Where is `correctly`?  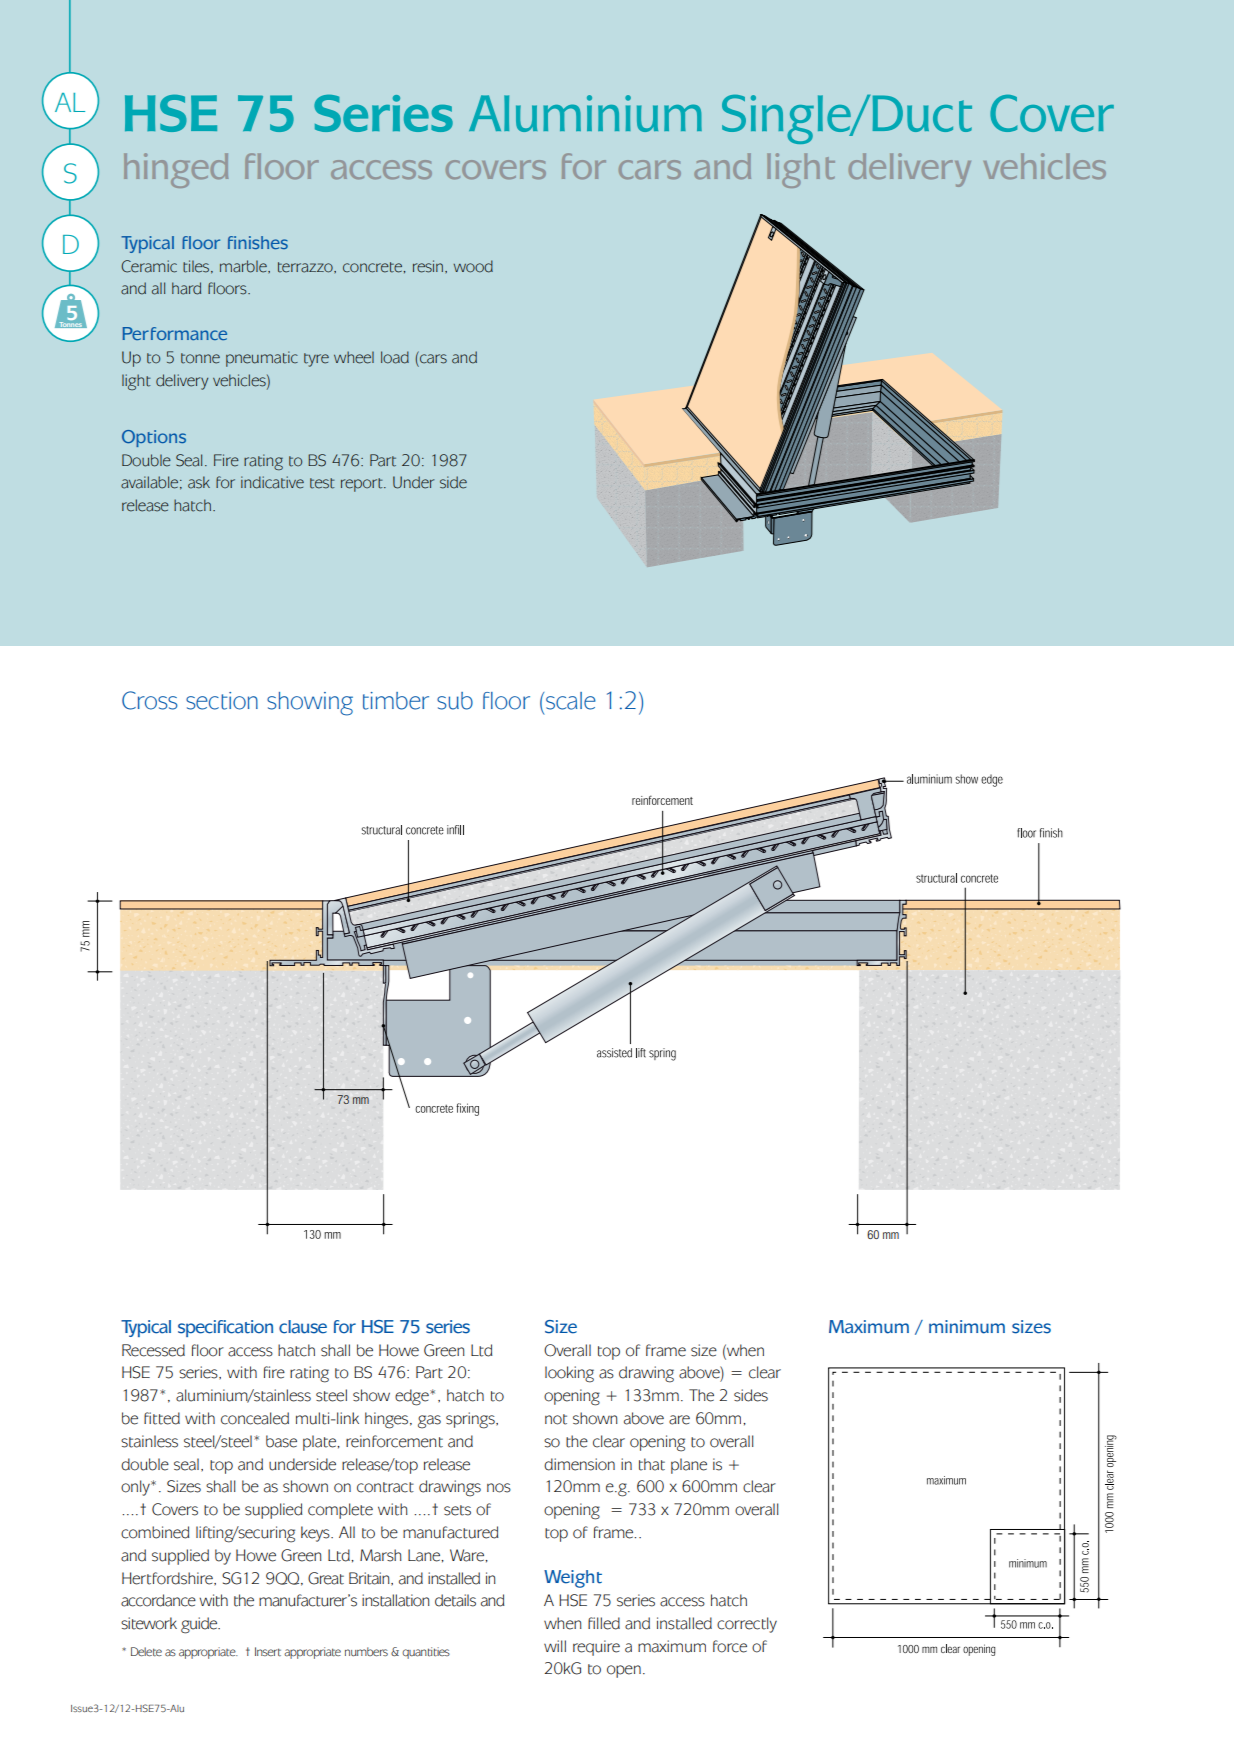
correctly is located at coordinates (747, 1625).
